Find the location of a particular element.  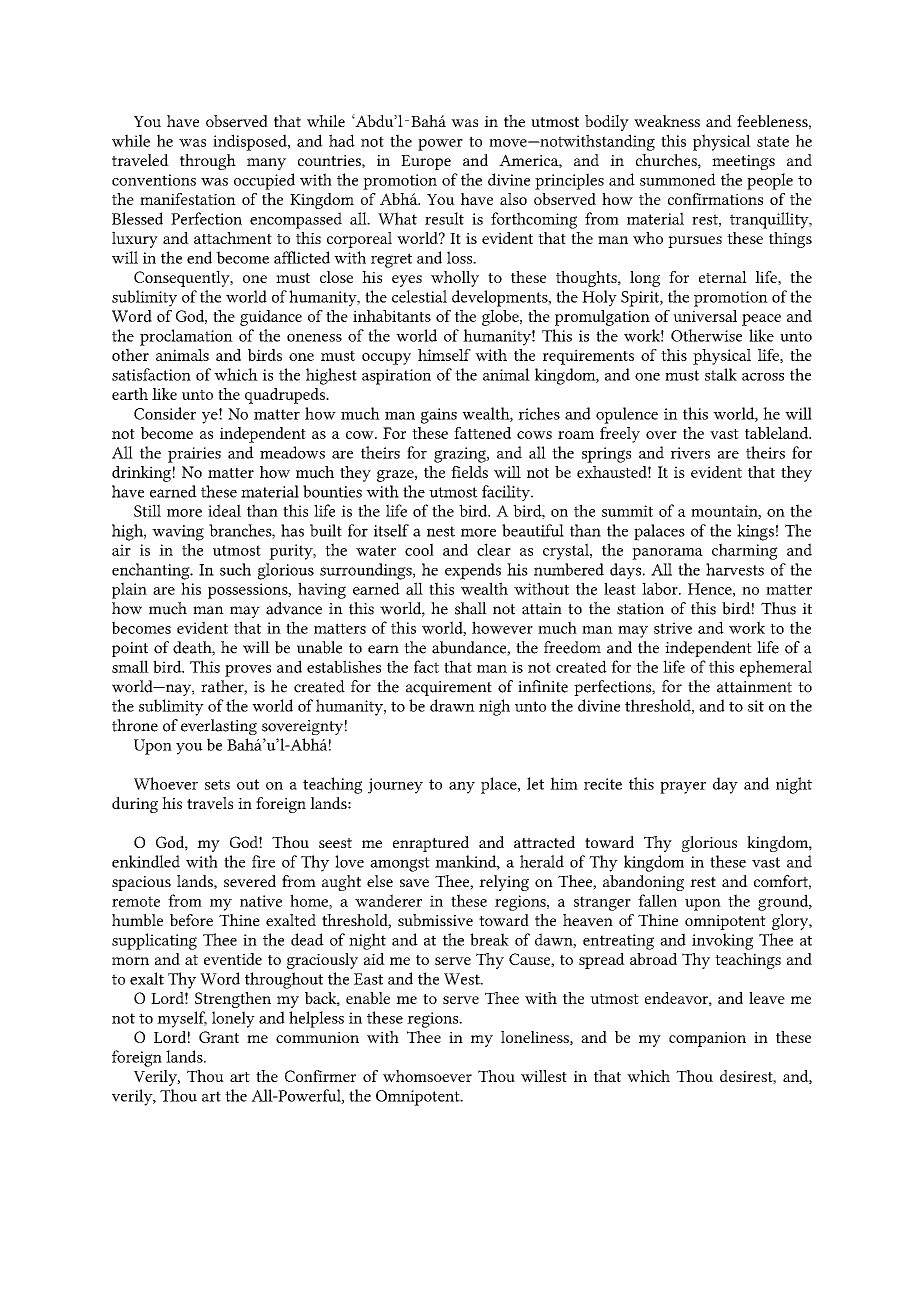

indisposed is located at coordinates (251, 142).
